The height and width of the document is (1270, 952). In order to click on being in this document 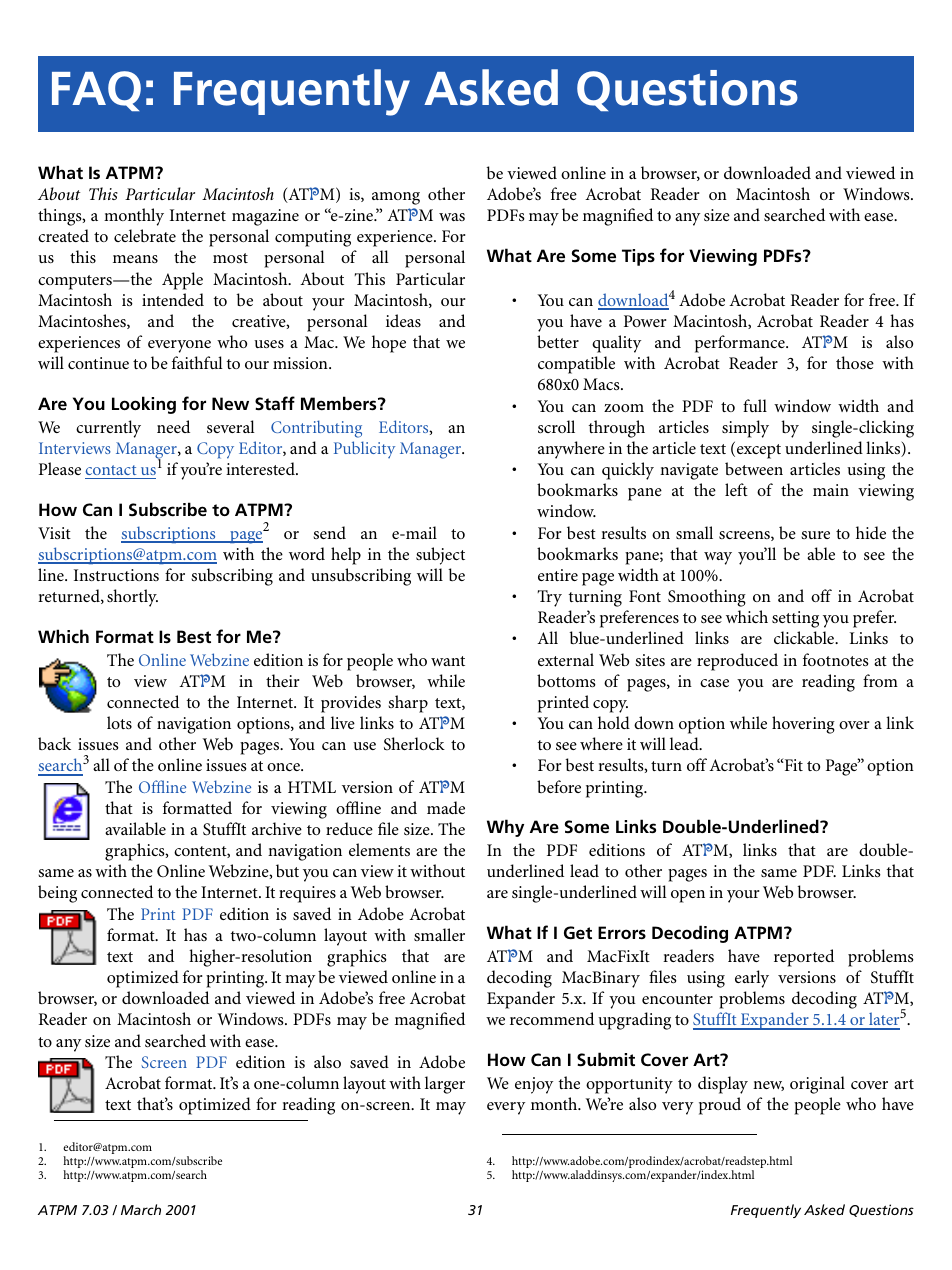, I will do `click(57, 894)`.
